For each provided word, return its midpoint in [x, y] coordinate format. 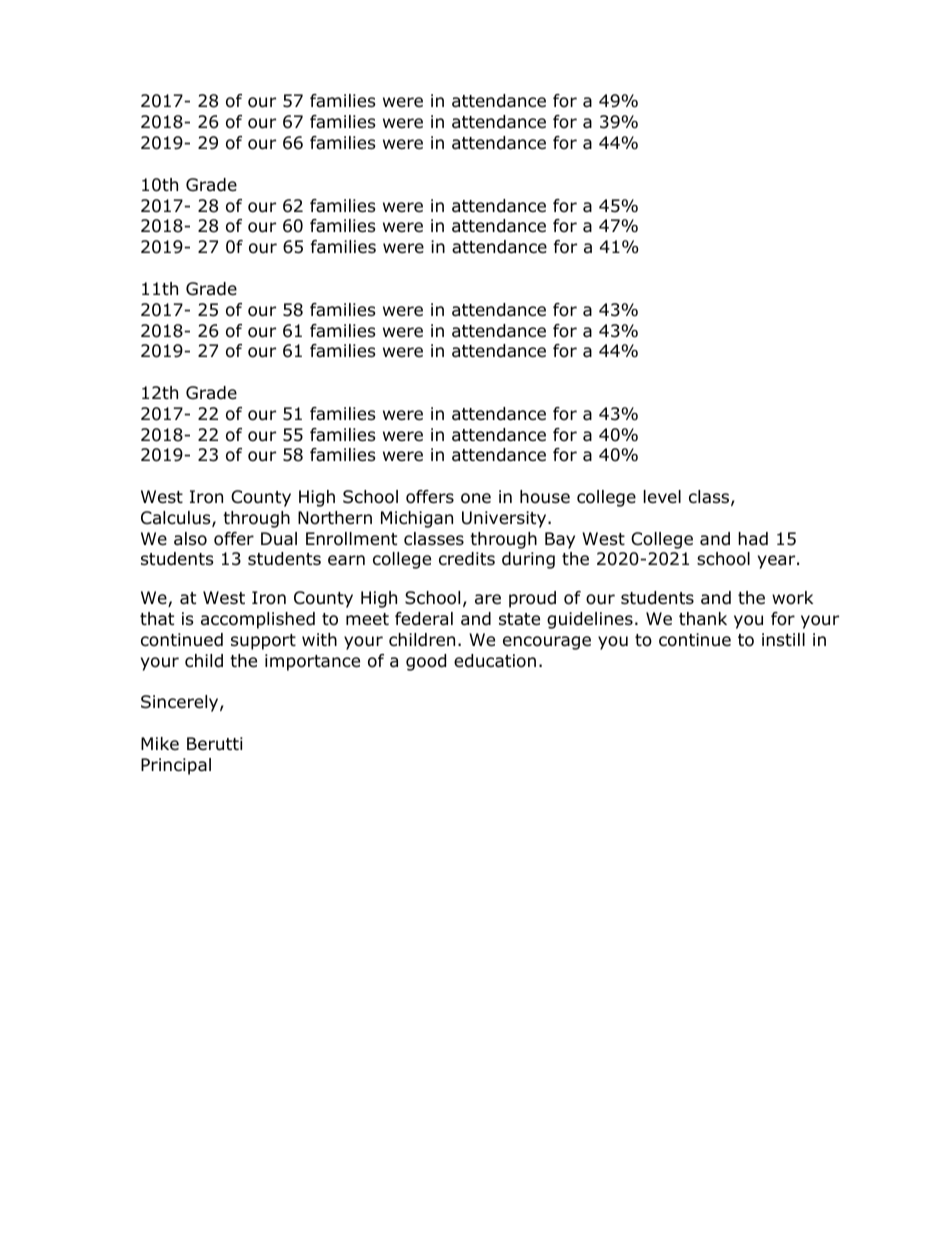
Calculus [177, 519]
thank [703, 619]
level [662, 497]
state [519, 619]
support [263, 642]
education [495, 661]
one [476, 498]
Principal [176, 766]
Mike [160, 743]
